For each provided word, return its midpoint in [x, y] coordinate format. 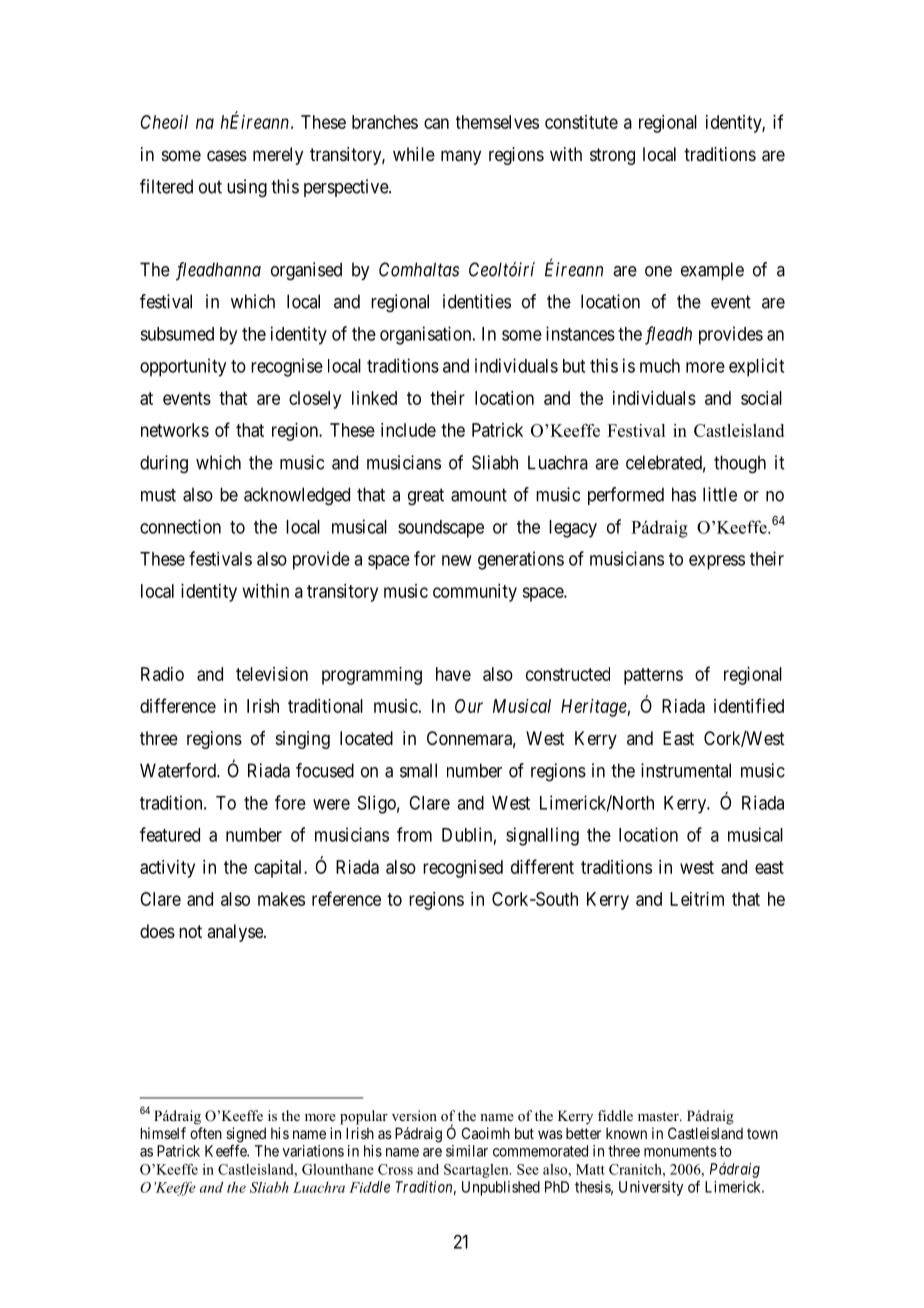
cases [227, 156]
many [461, 157]
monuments [680, 1151]
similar [467, 1151]
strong [612, 156]
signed [246, 1136]
